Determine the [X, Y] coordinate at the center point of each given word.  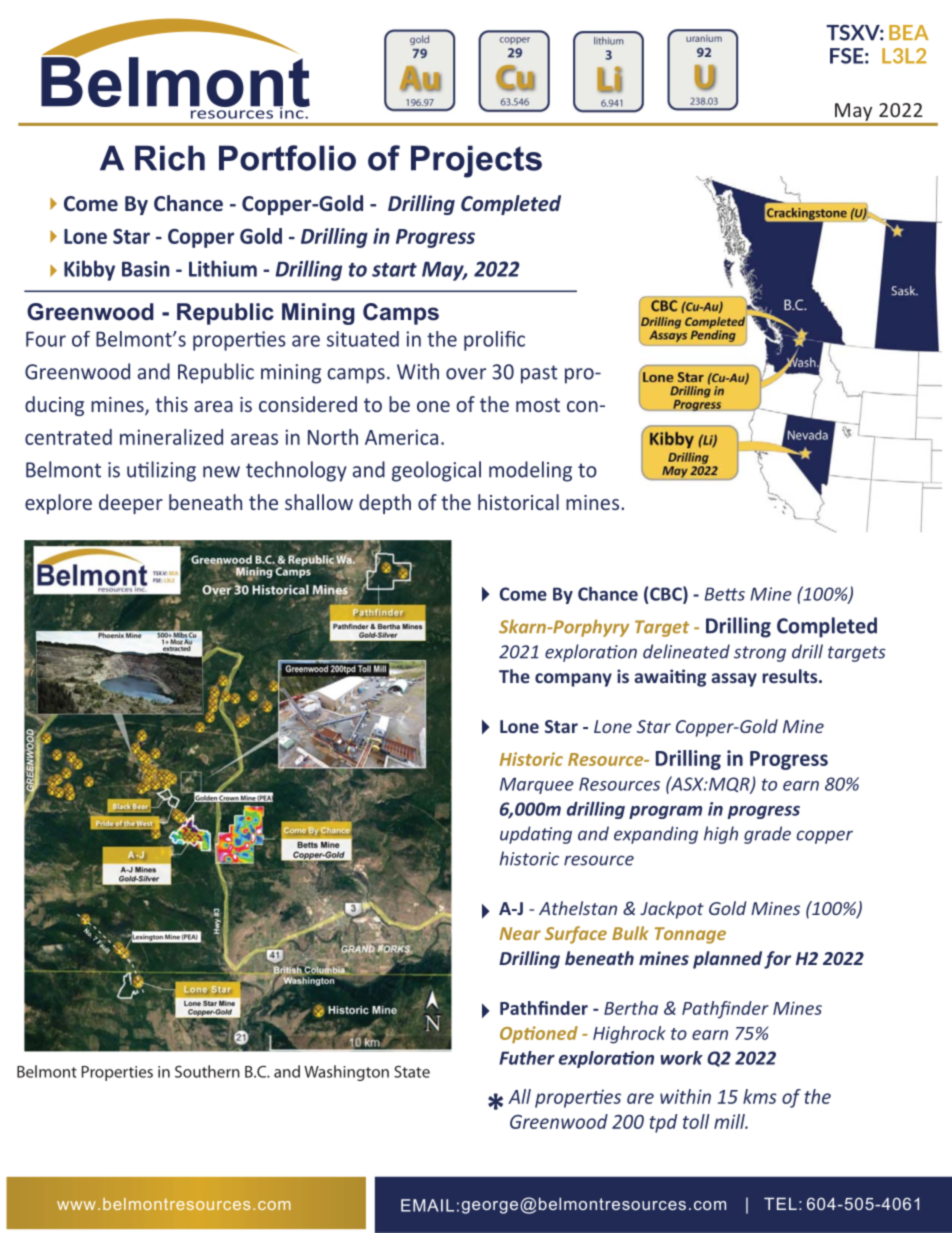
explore [58, 504]
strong [760, 654]
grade [767, 835]
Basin [145, 269]
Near [520, 933]
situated [363, 339]
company [573, 680]
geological [436, 471]
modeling [530, 471]
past [539, 374]
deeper [131, 504]
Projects [476, 161]
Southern [207, 1071]
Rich [170, 158]
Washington [346, 1073]
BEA [909, 32]
